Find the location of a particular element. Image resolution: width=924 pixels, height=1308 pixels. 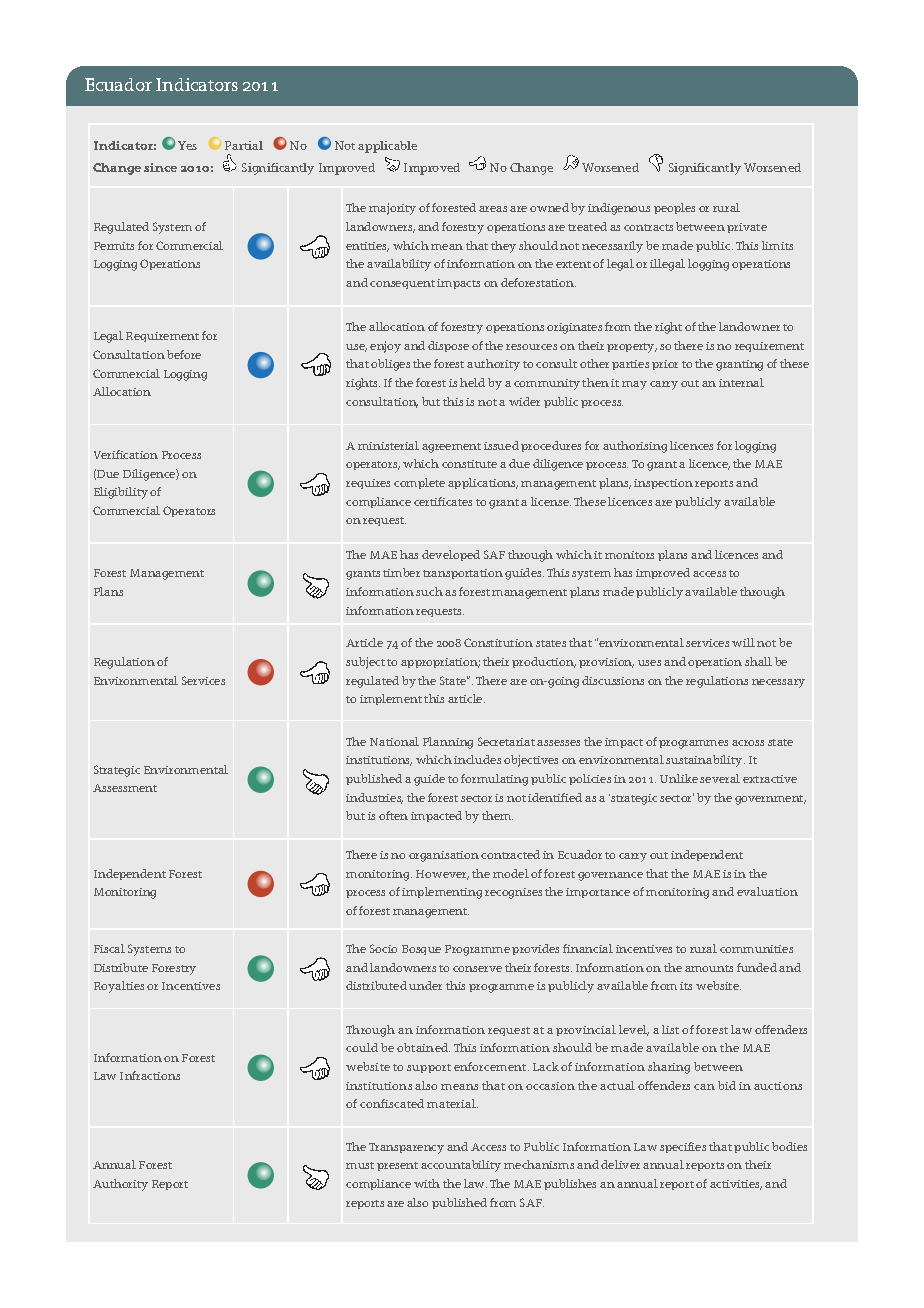

peoples is located at coordinates (674, 208).
